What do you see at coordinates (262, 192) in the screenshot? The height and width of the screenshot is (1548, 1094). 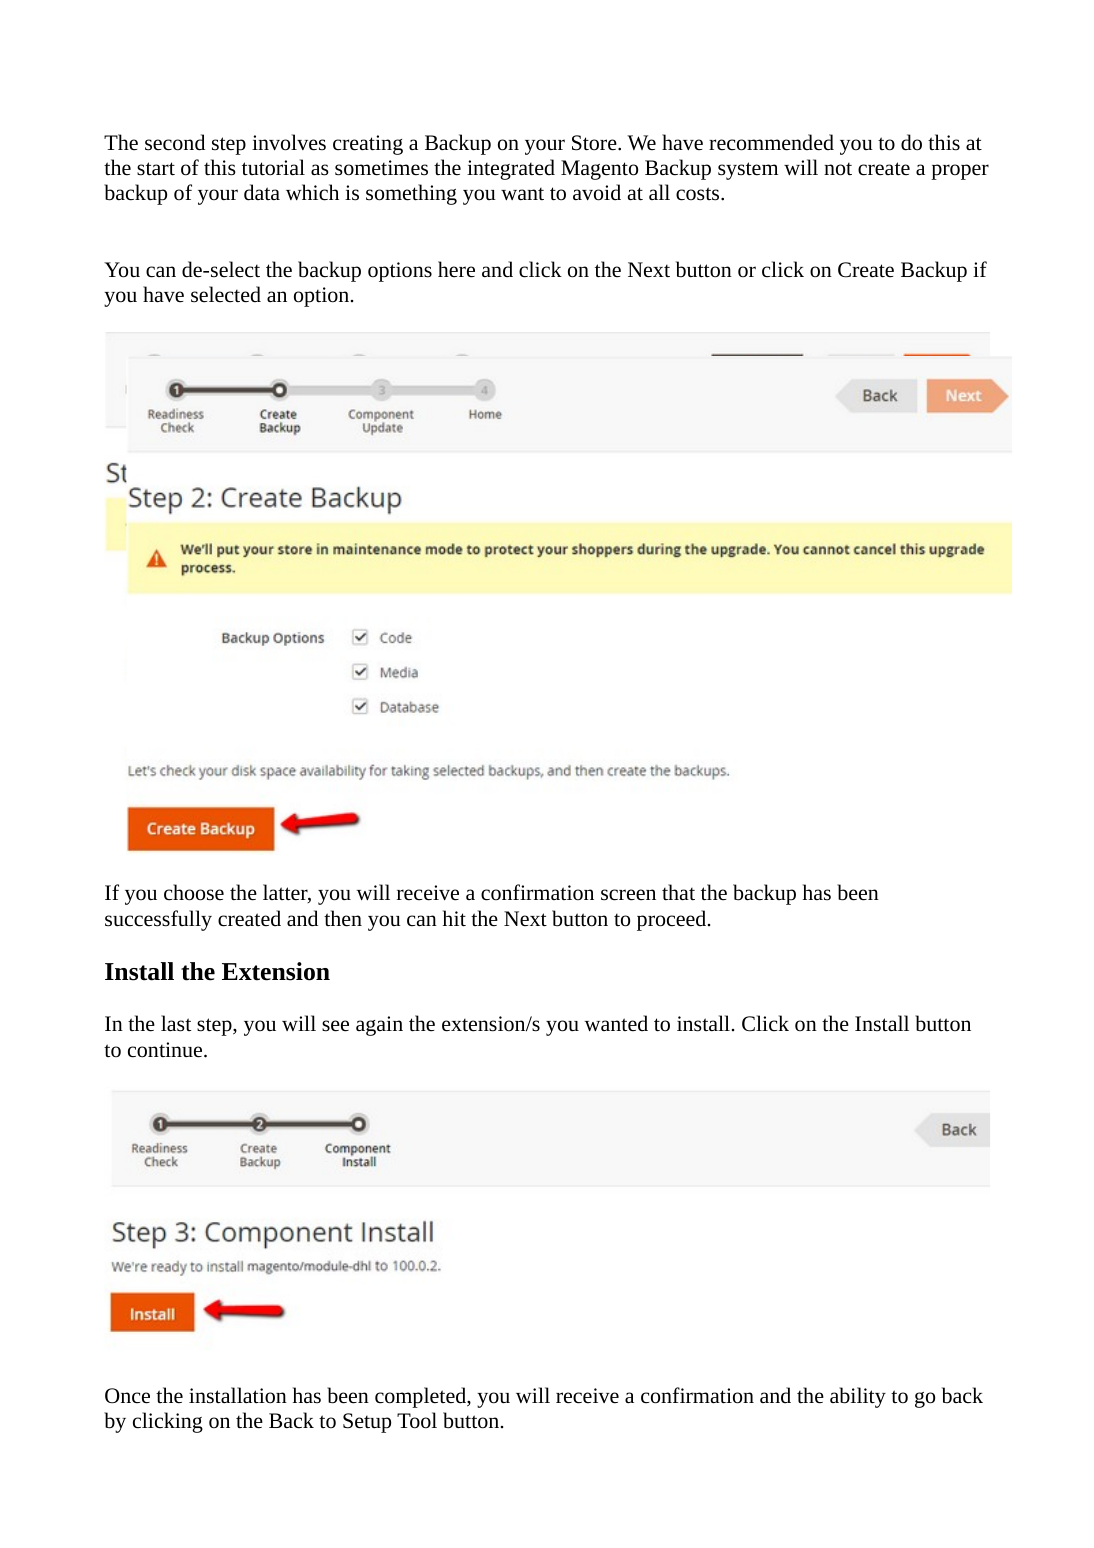 I see `data` at bounding box center [262, 192].
